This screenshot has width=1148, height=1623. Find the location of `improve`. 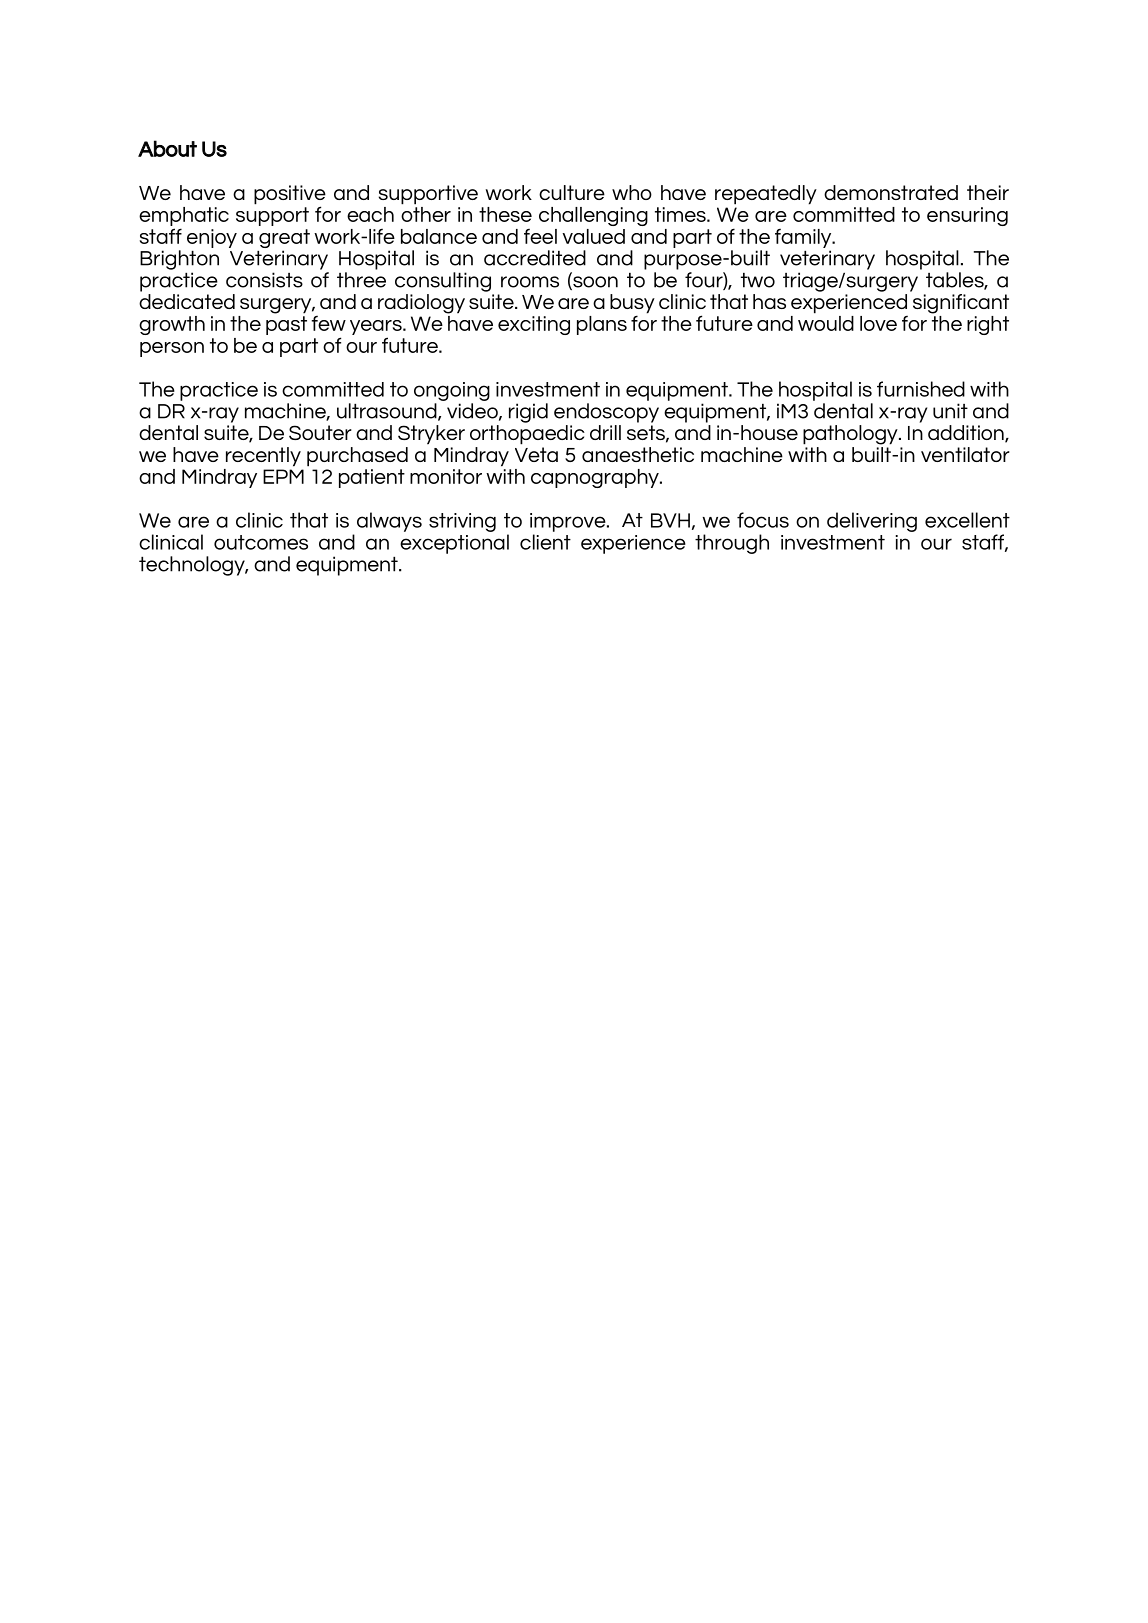

improve is located at coordinates (569, 522).
